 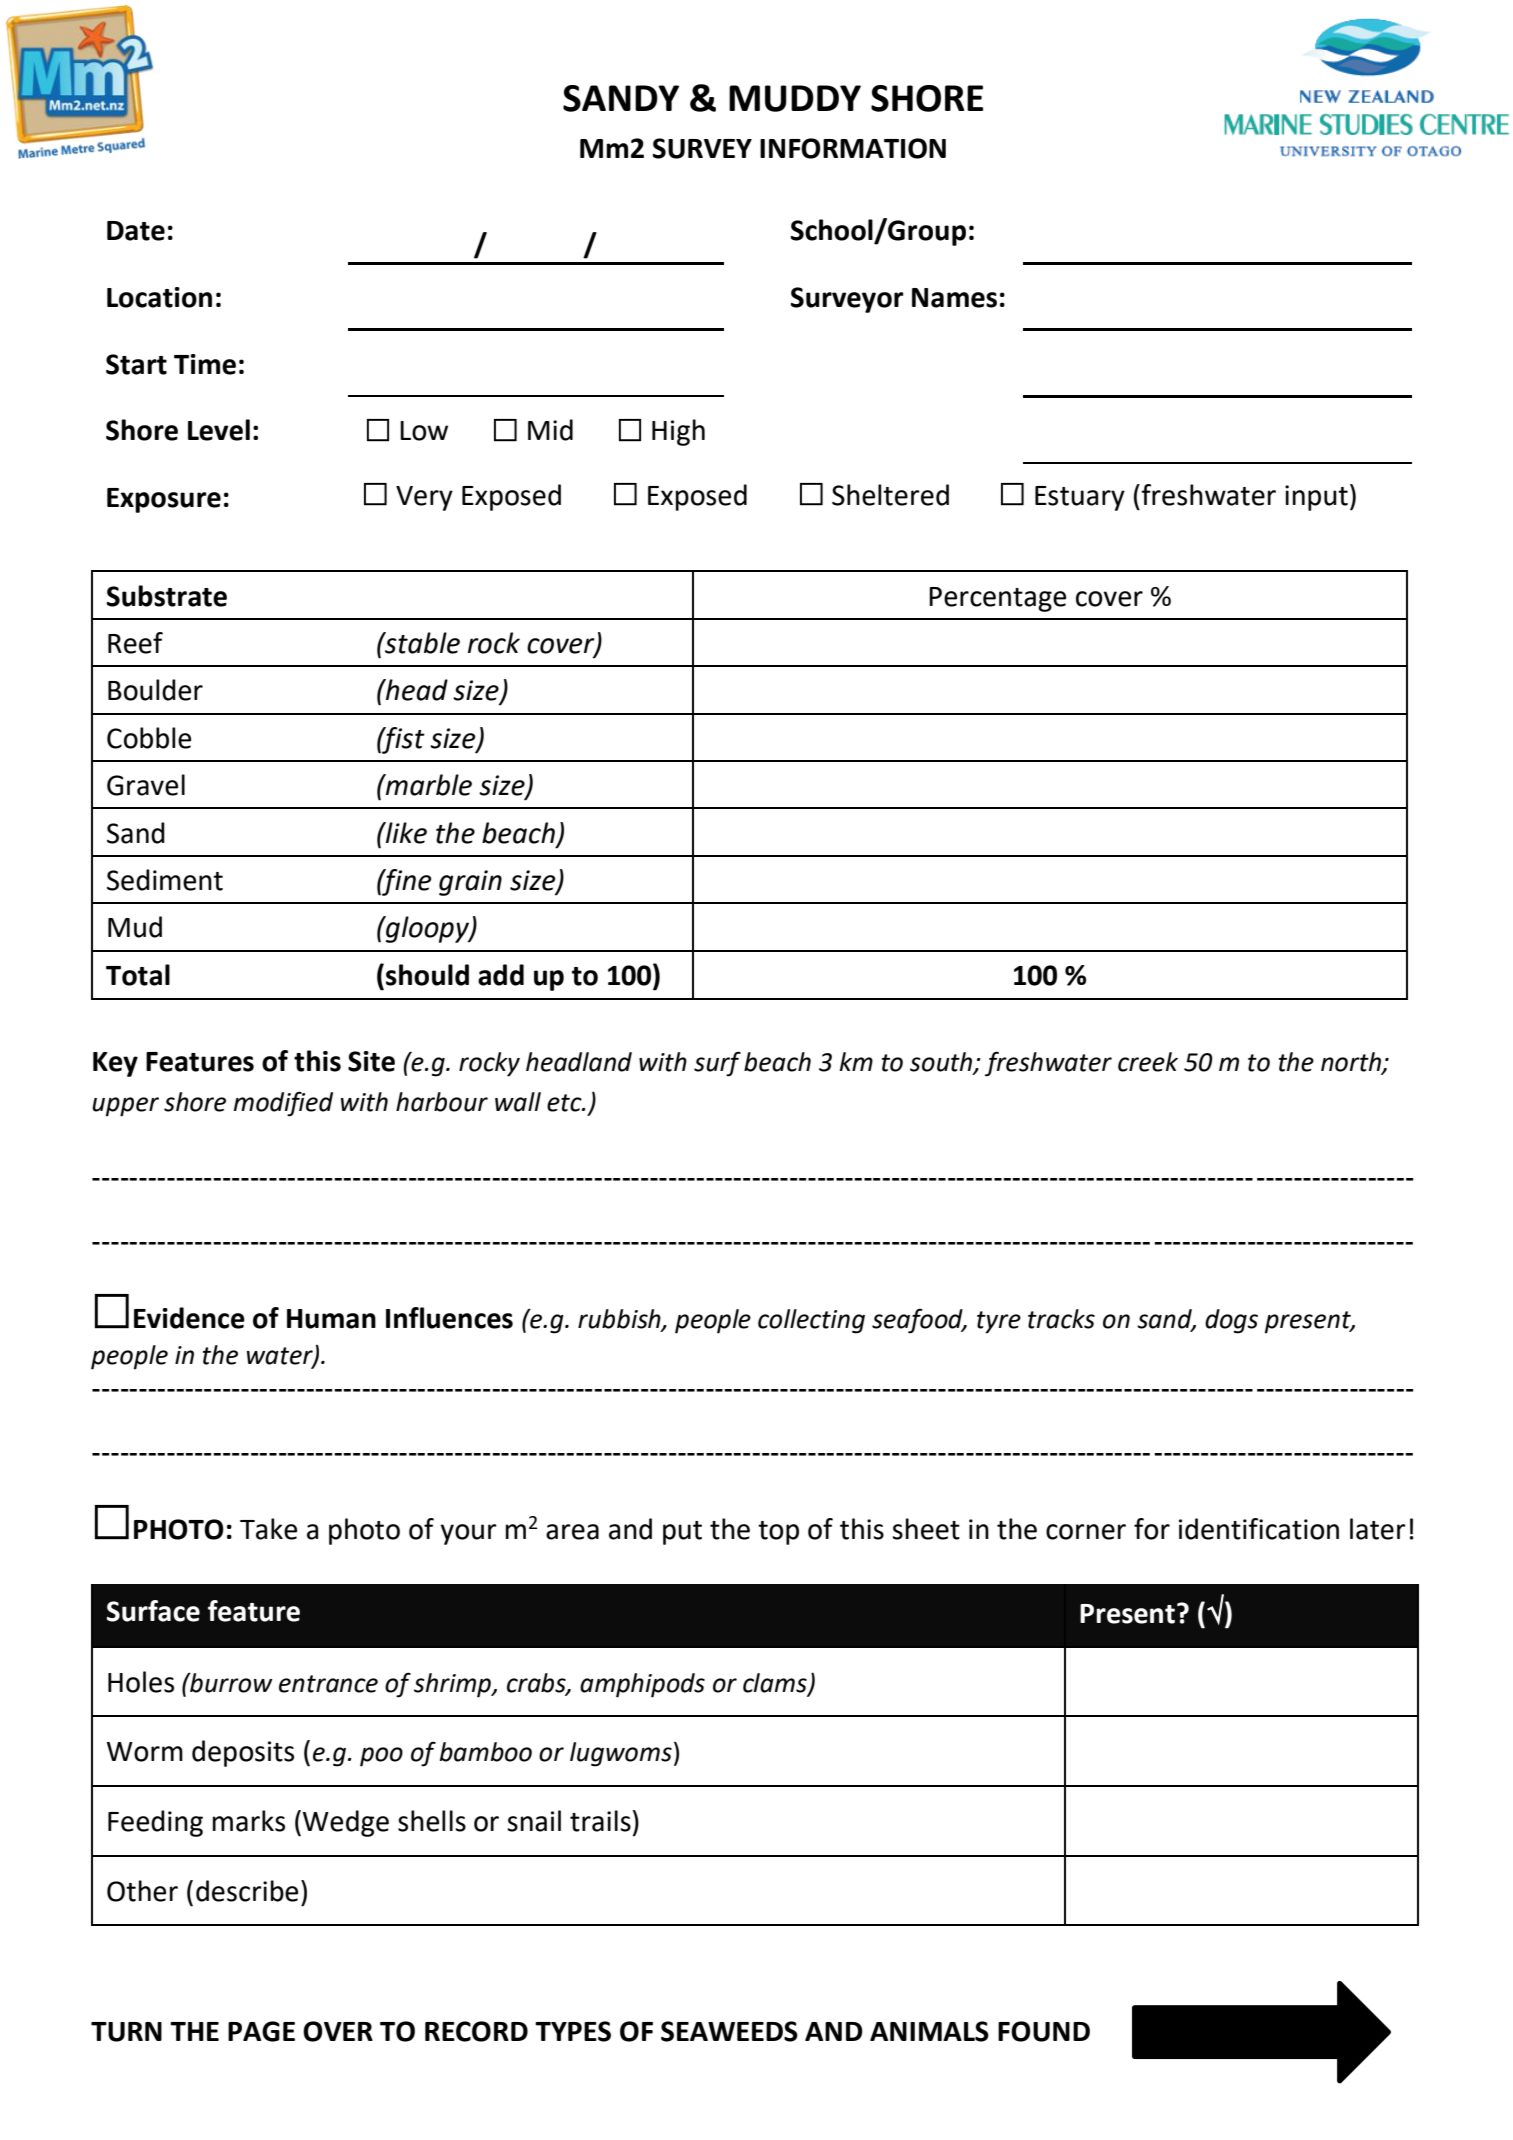 What do you see at coordinates (565, 1103) in the screenshot?
I see `etc` at bounding box center [565, 1103].
